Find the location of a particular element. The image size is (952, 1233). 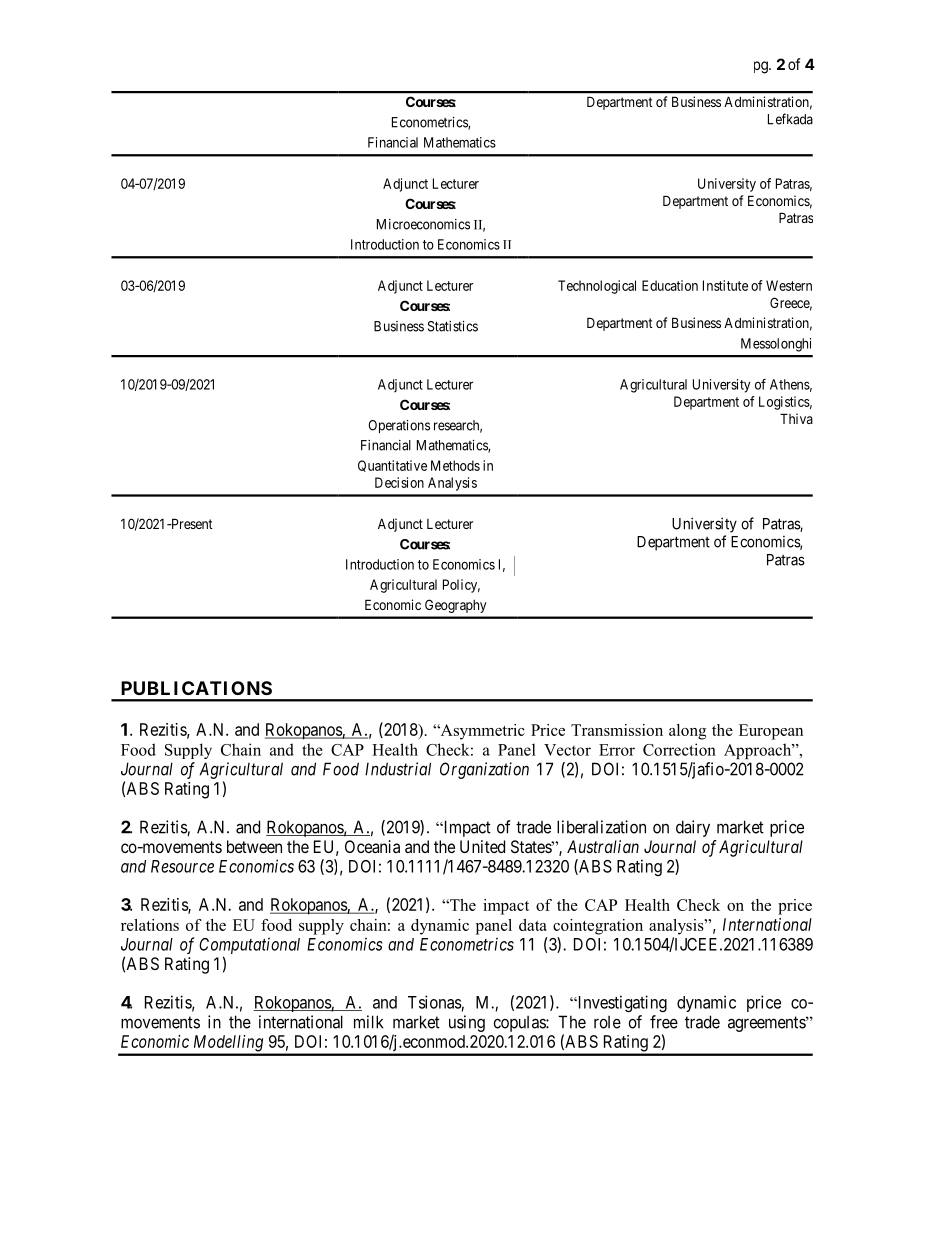

Statistics is located at coordinates (453, 326).
